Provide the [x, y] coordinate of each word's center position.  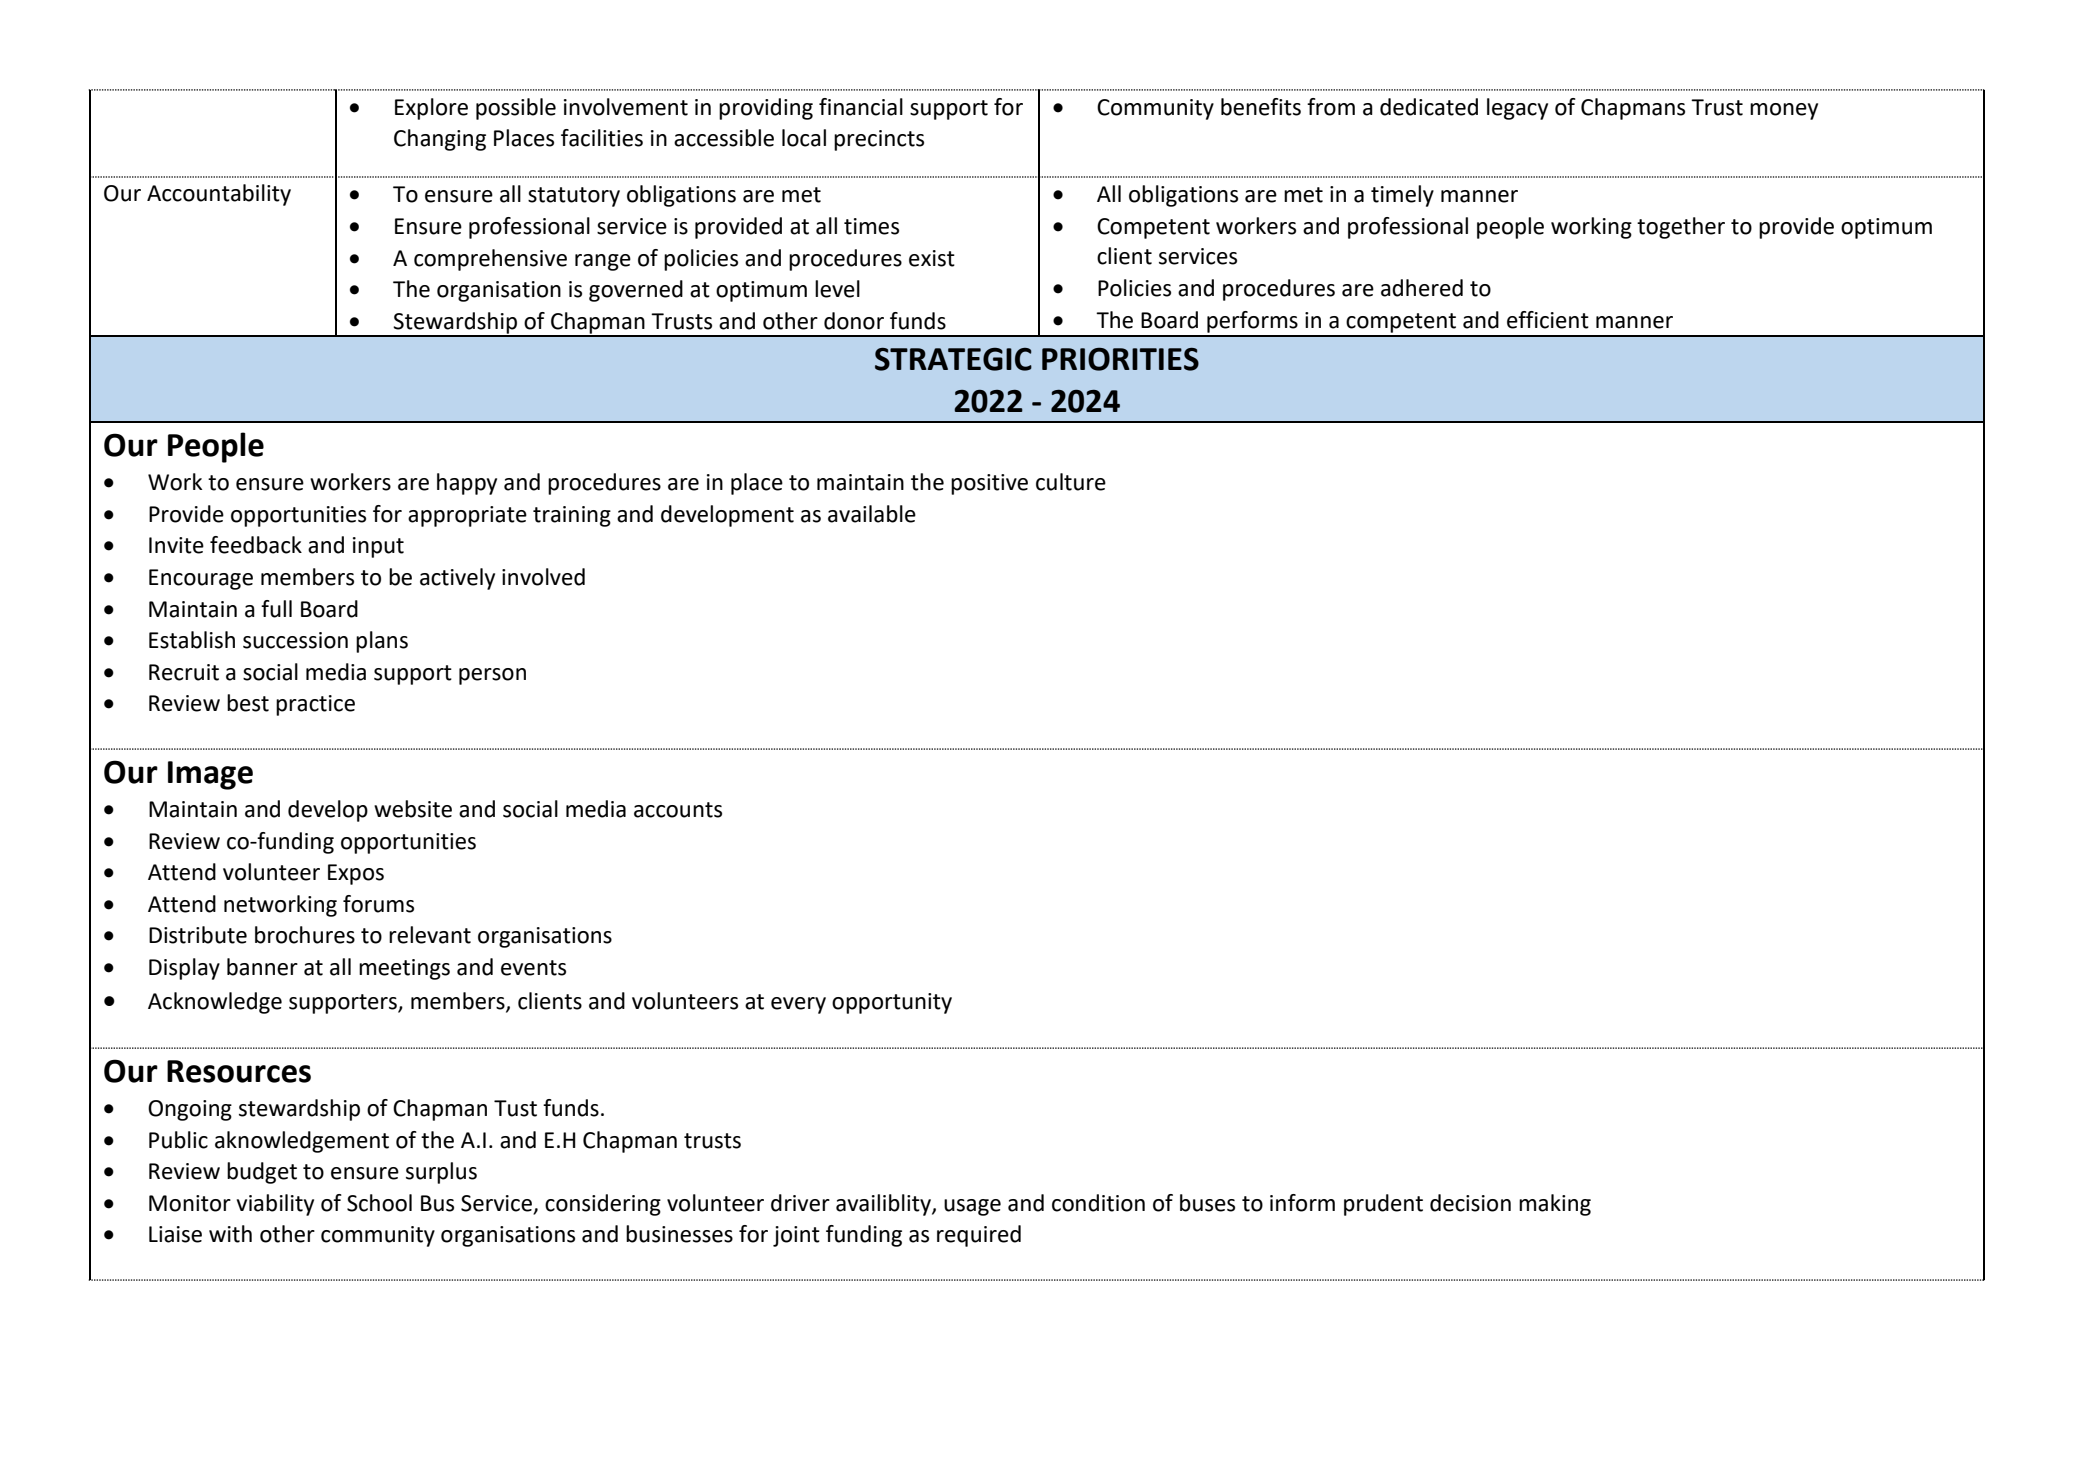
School [379, 1203]
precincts [879, 140]
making [1555, 1205]
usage [972, 1207]
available [872, 514]
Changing [440, 140]
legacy [1517, 109]
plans [382, 642]
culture [1071, 482]
